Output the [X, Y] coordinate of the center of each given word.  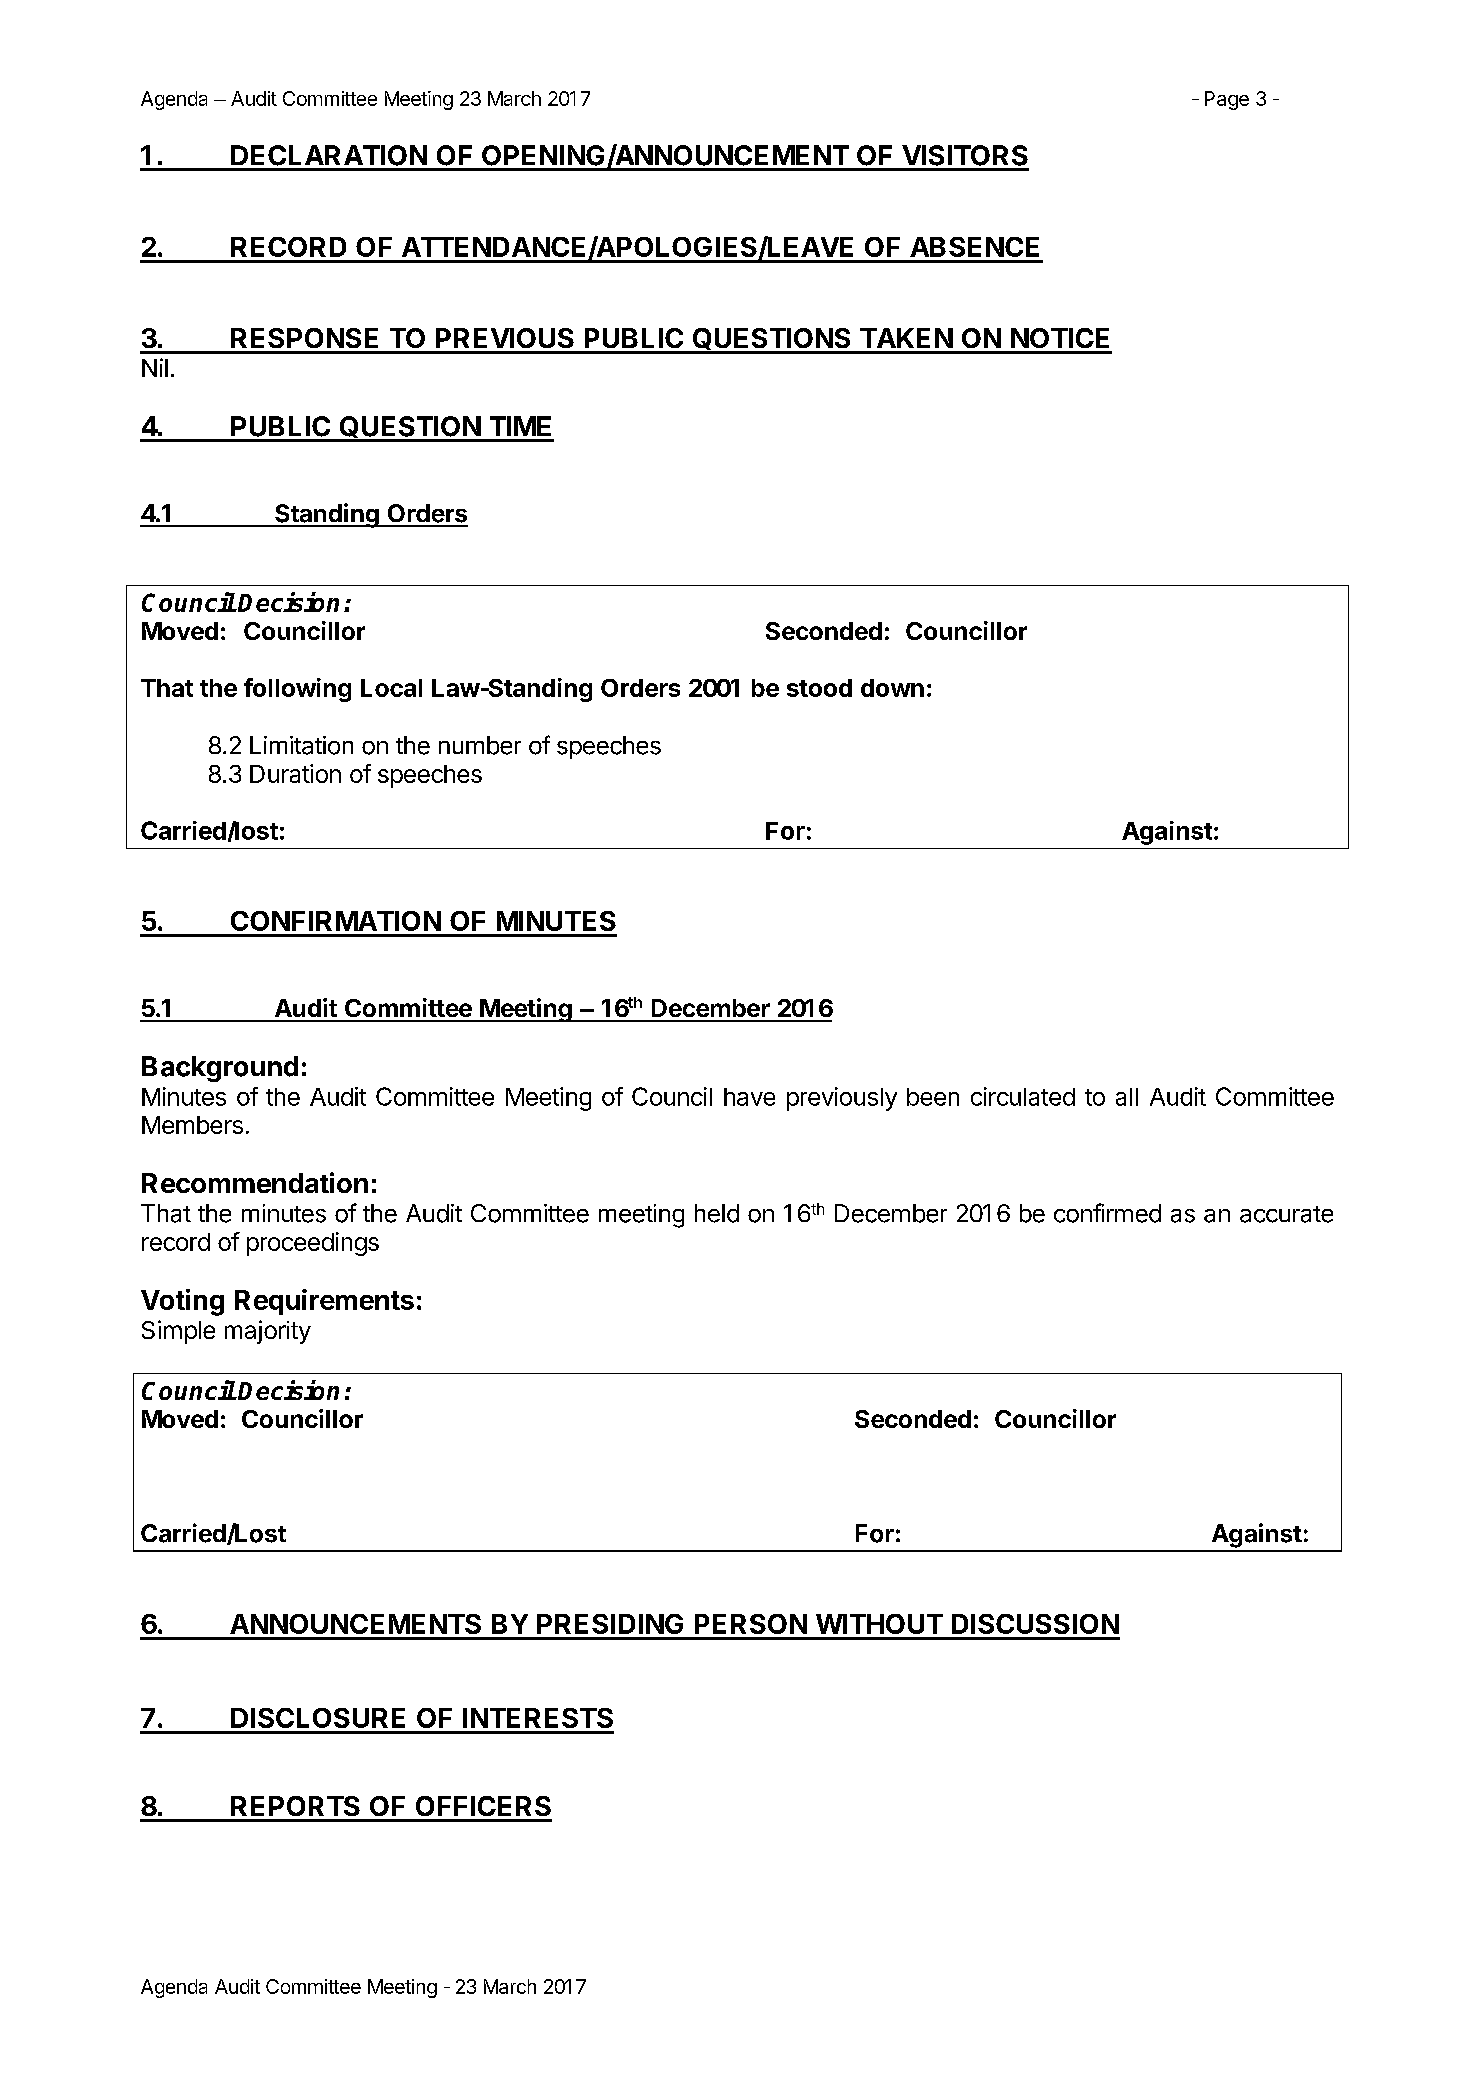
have [749, 1097]
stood [819, 688]
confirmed [1107, 1213]
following [297, 690]
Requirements [324, 1302]
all [1127, 1097]
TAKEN [906, 338]
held [717, 1213]
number [480, 745]
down [892, 688]
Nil [155, 367]
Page [1227, 100]
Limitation [301, 745]
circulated [1023, 1096]
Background [220, 1069]
